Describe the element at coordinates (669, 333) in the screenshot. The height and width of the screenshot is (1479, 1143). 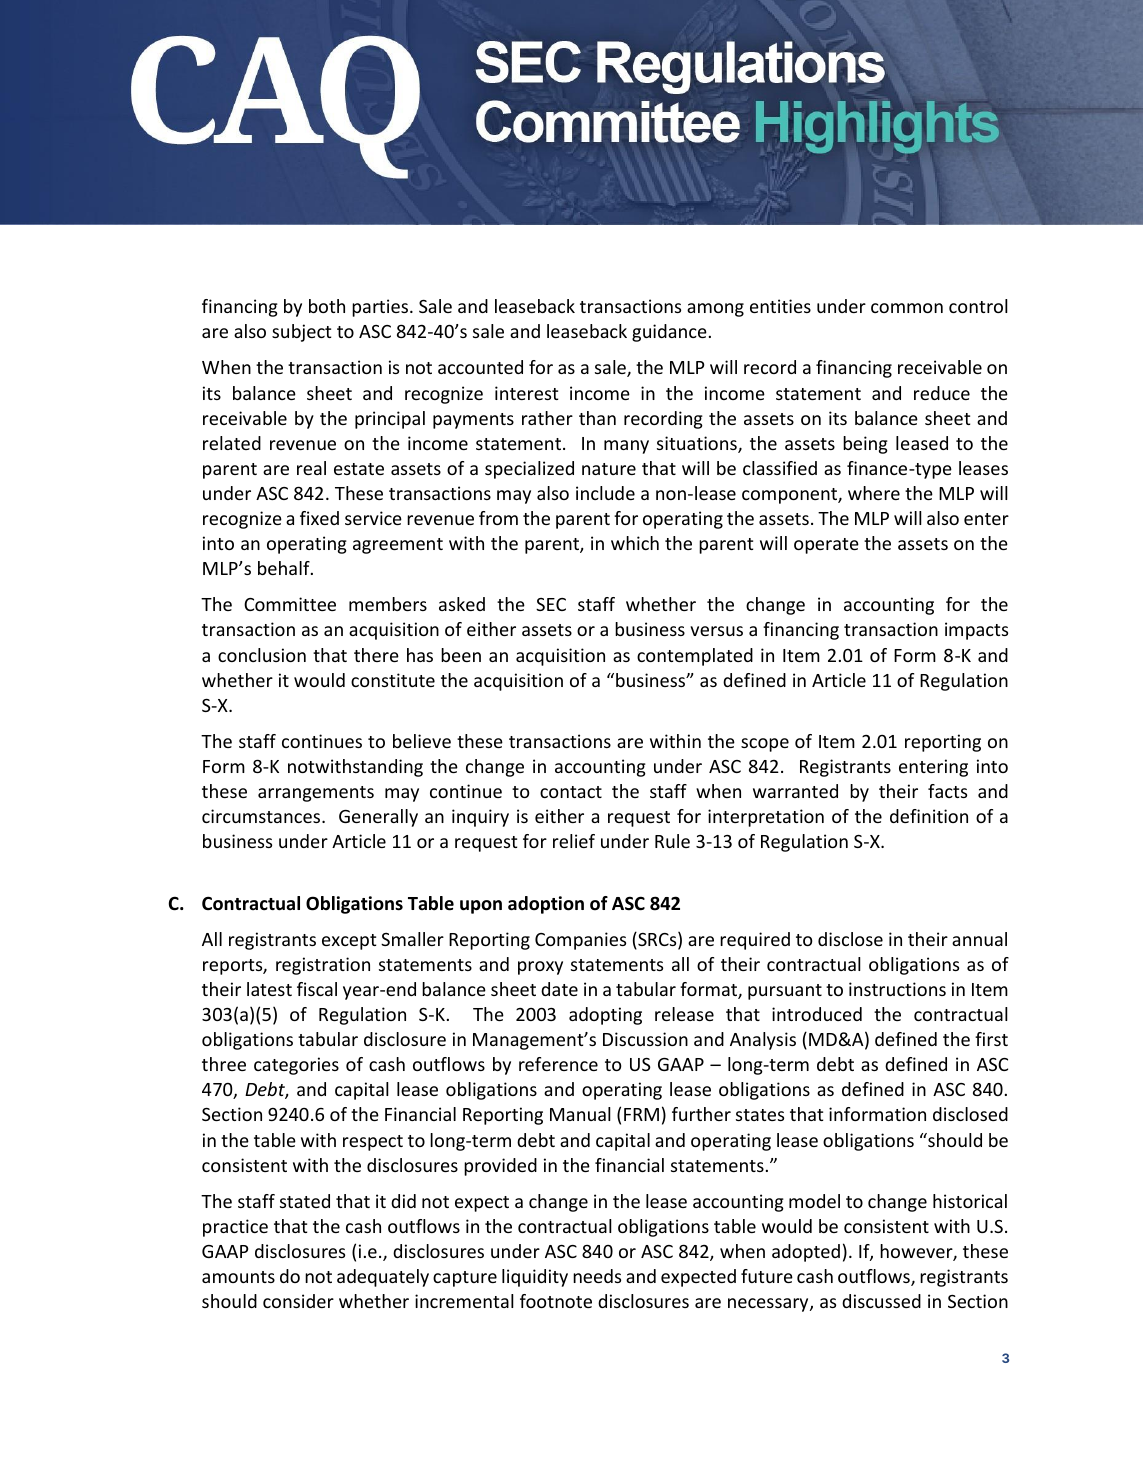
I see `guidance` at that location.
